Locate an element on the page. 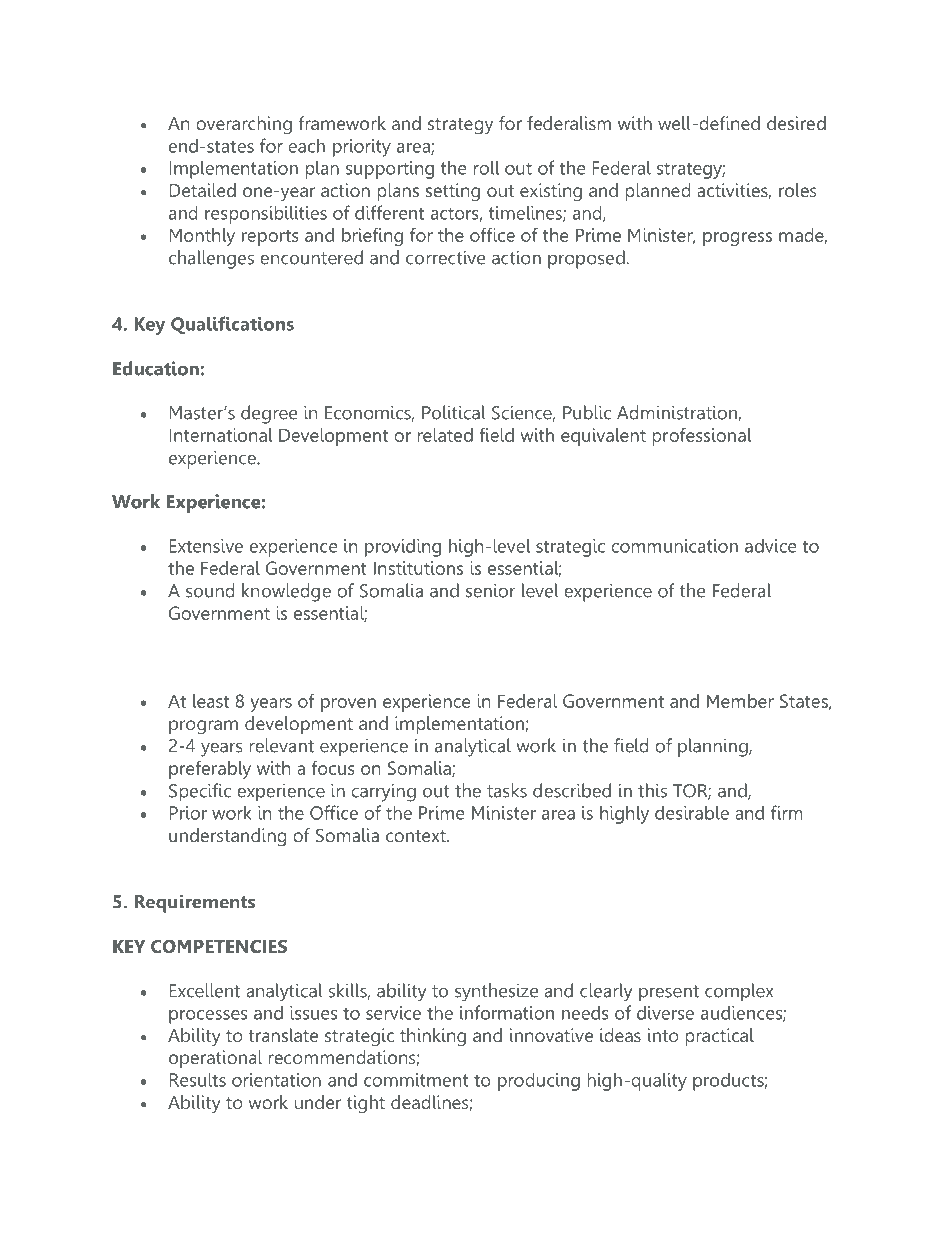 This image has height=1233, width=952. each is located at coordinates (306, 145).
